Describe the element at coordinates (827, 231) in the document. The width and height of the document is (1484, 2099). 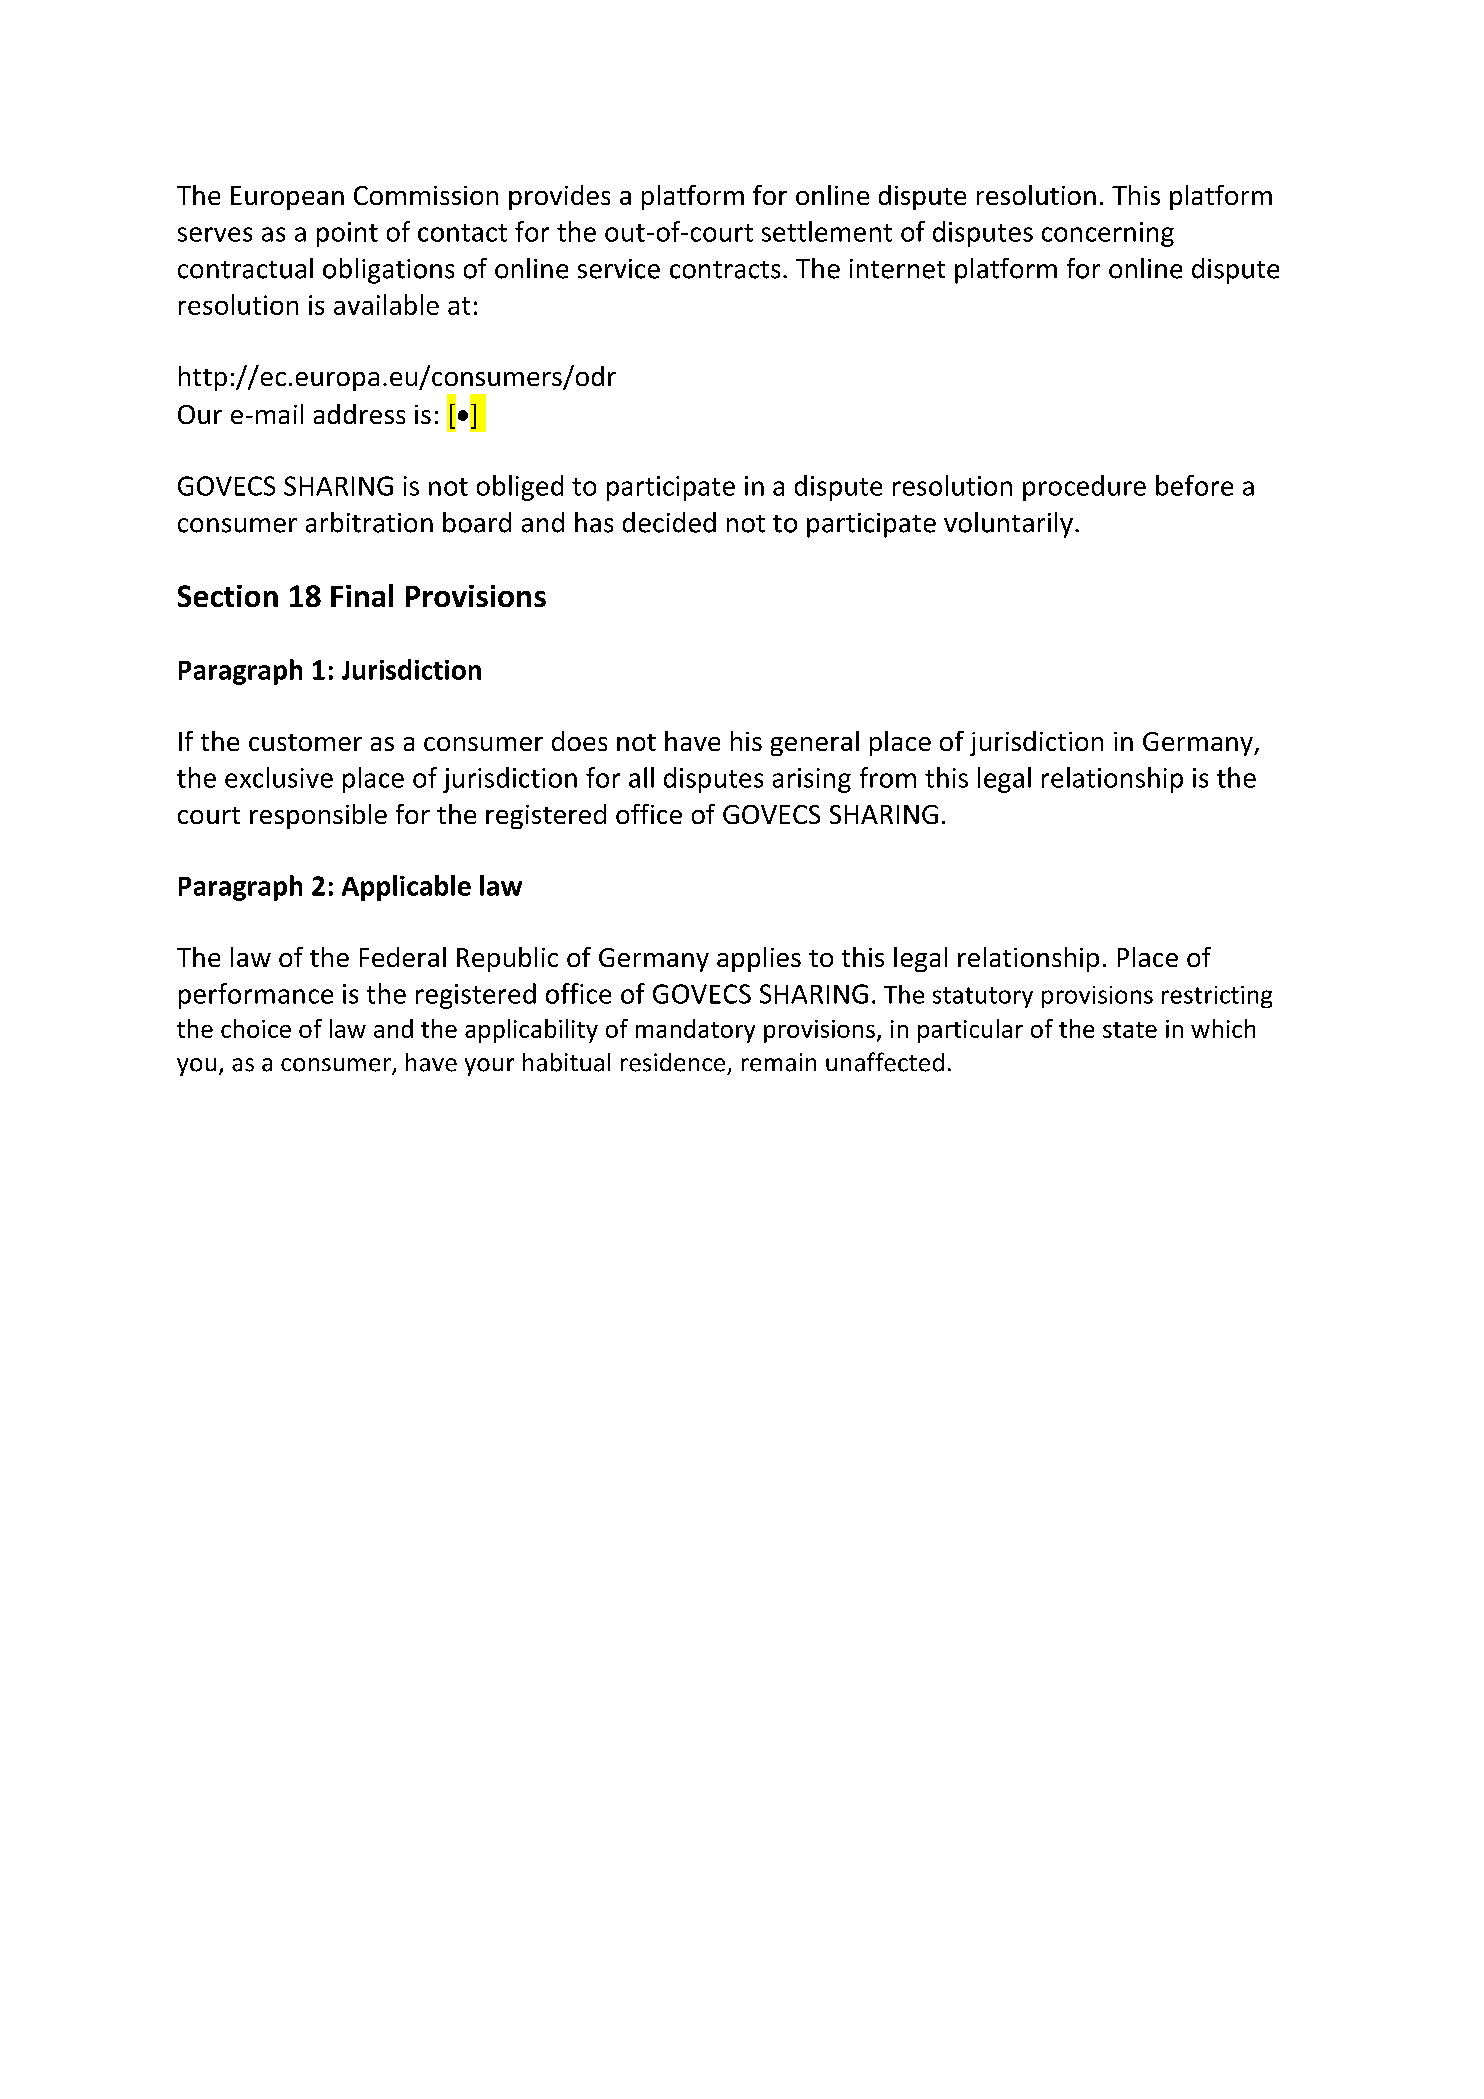
I see `settlement` at that location.
